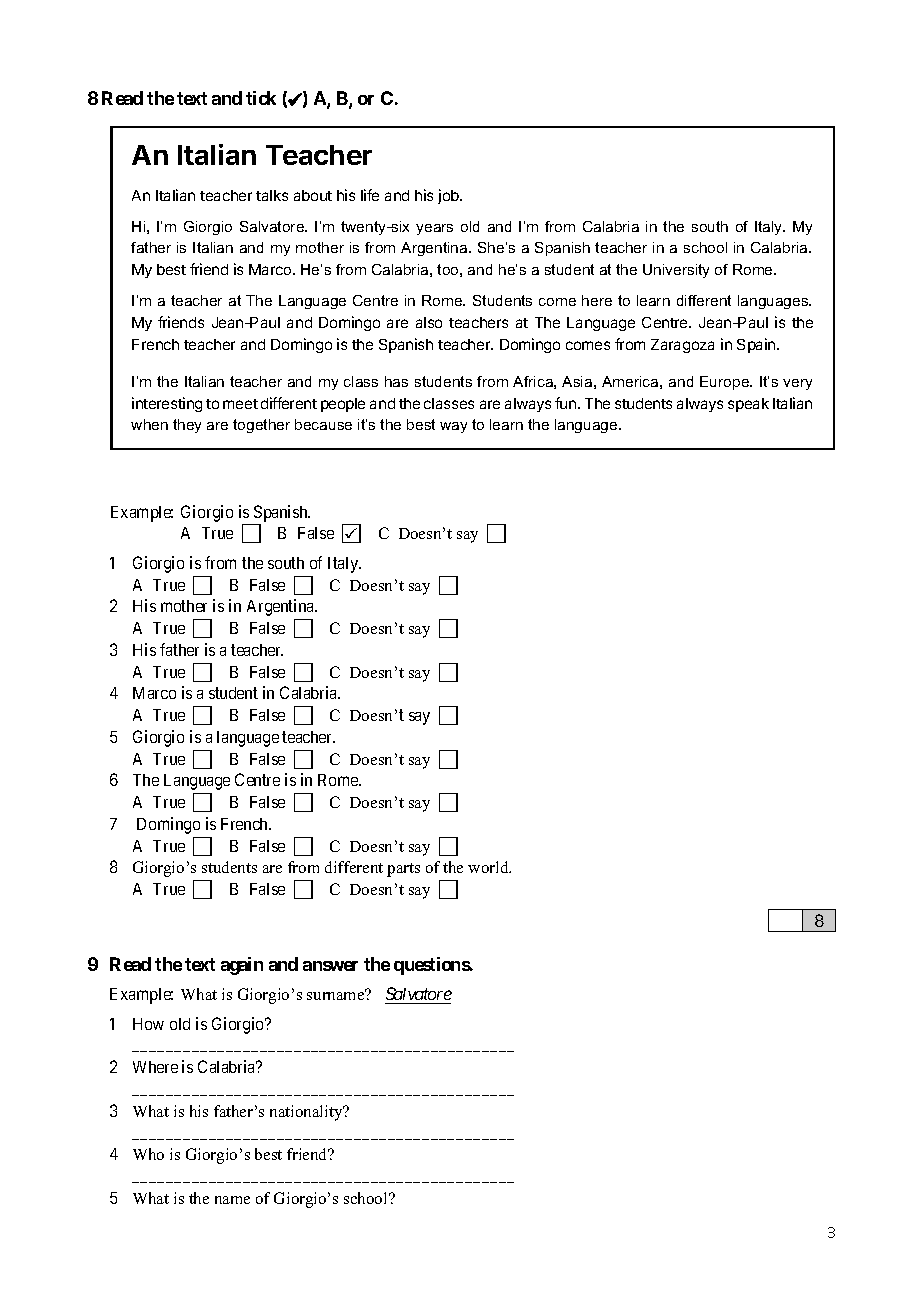  Describe the element at coordinates (396, 381) in the document. I see `has` at that location.
